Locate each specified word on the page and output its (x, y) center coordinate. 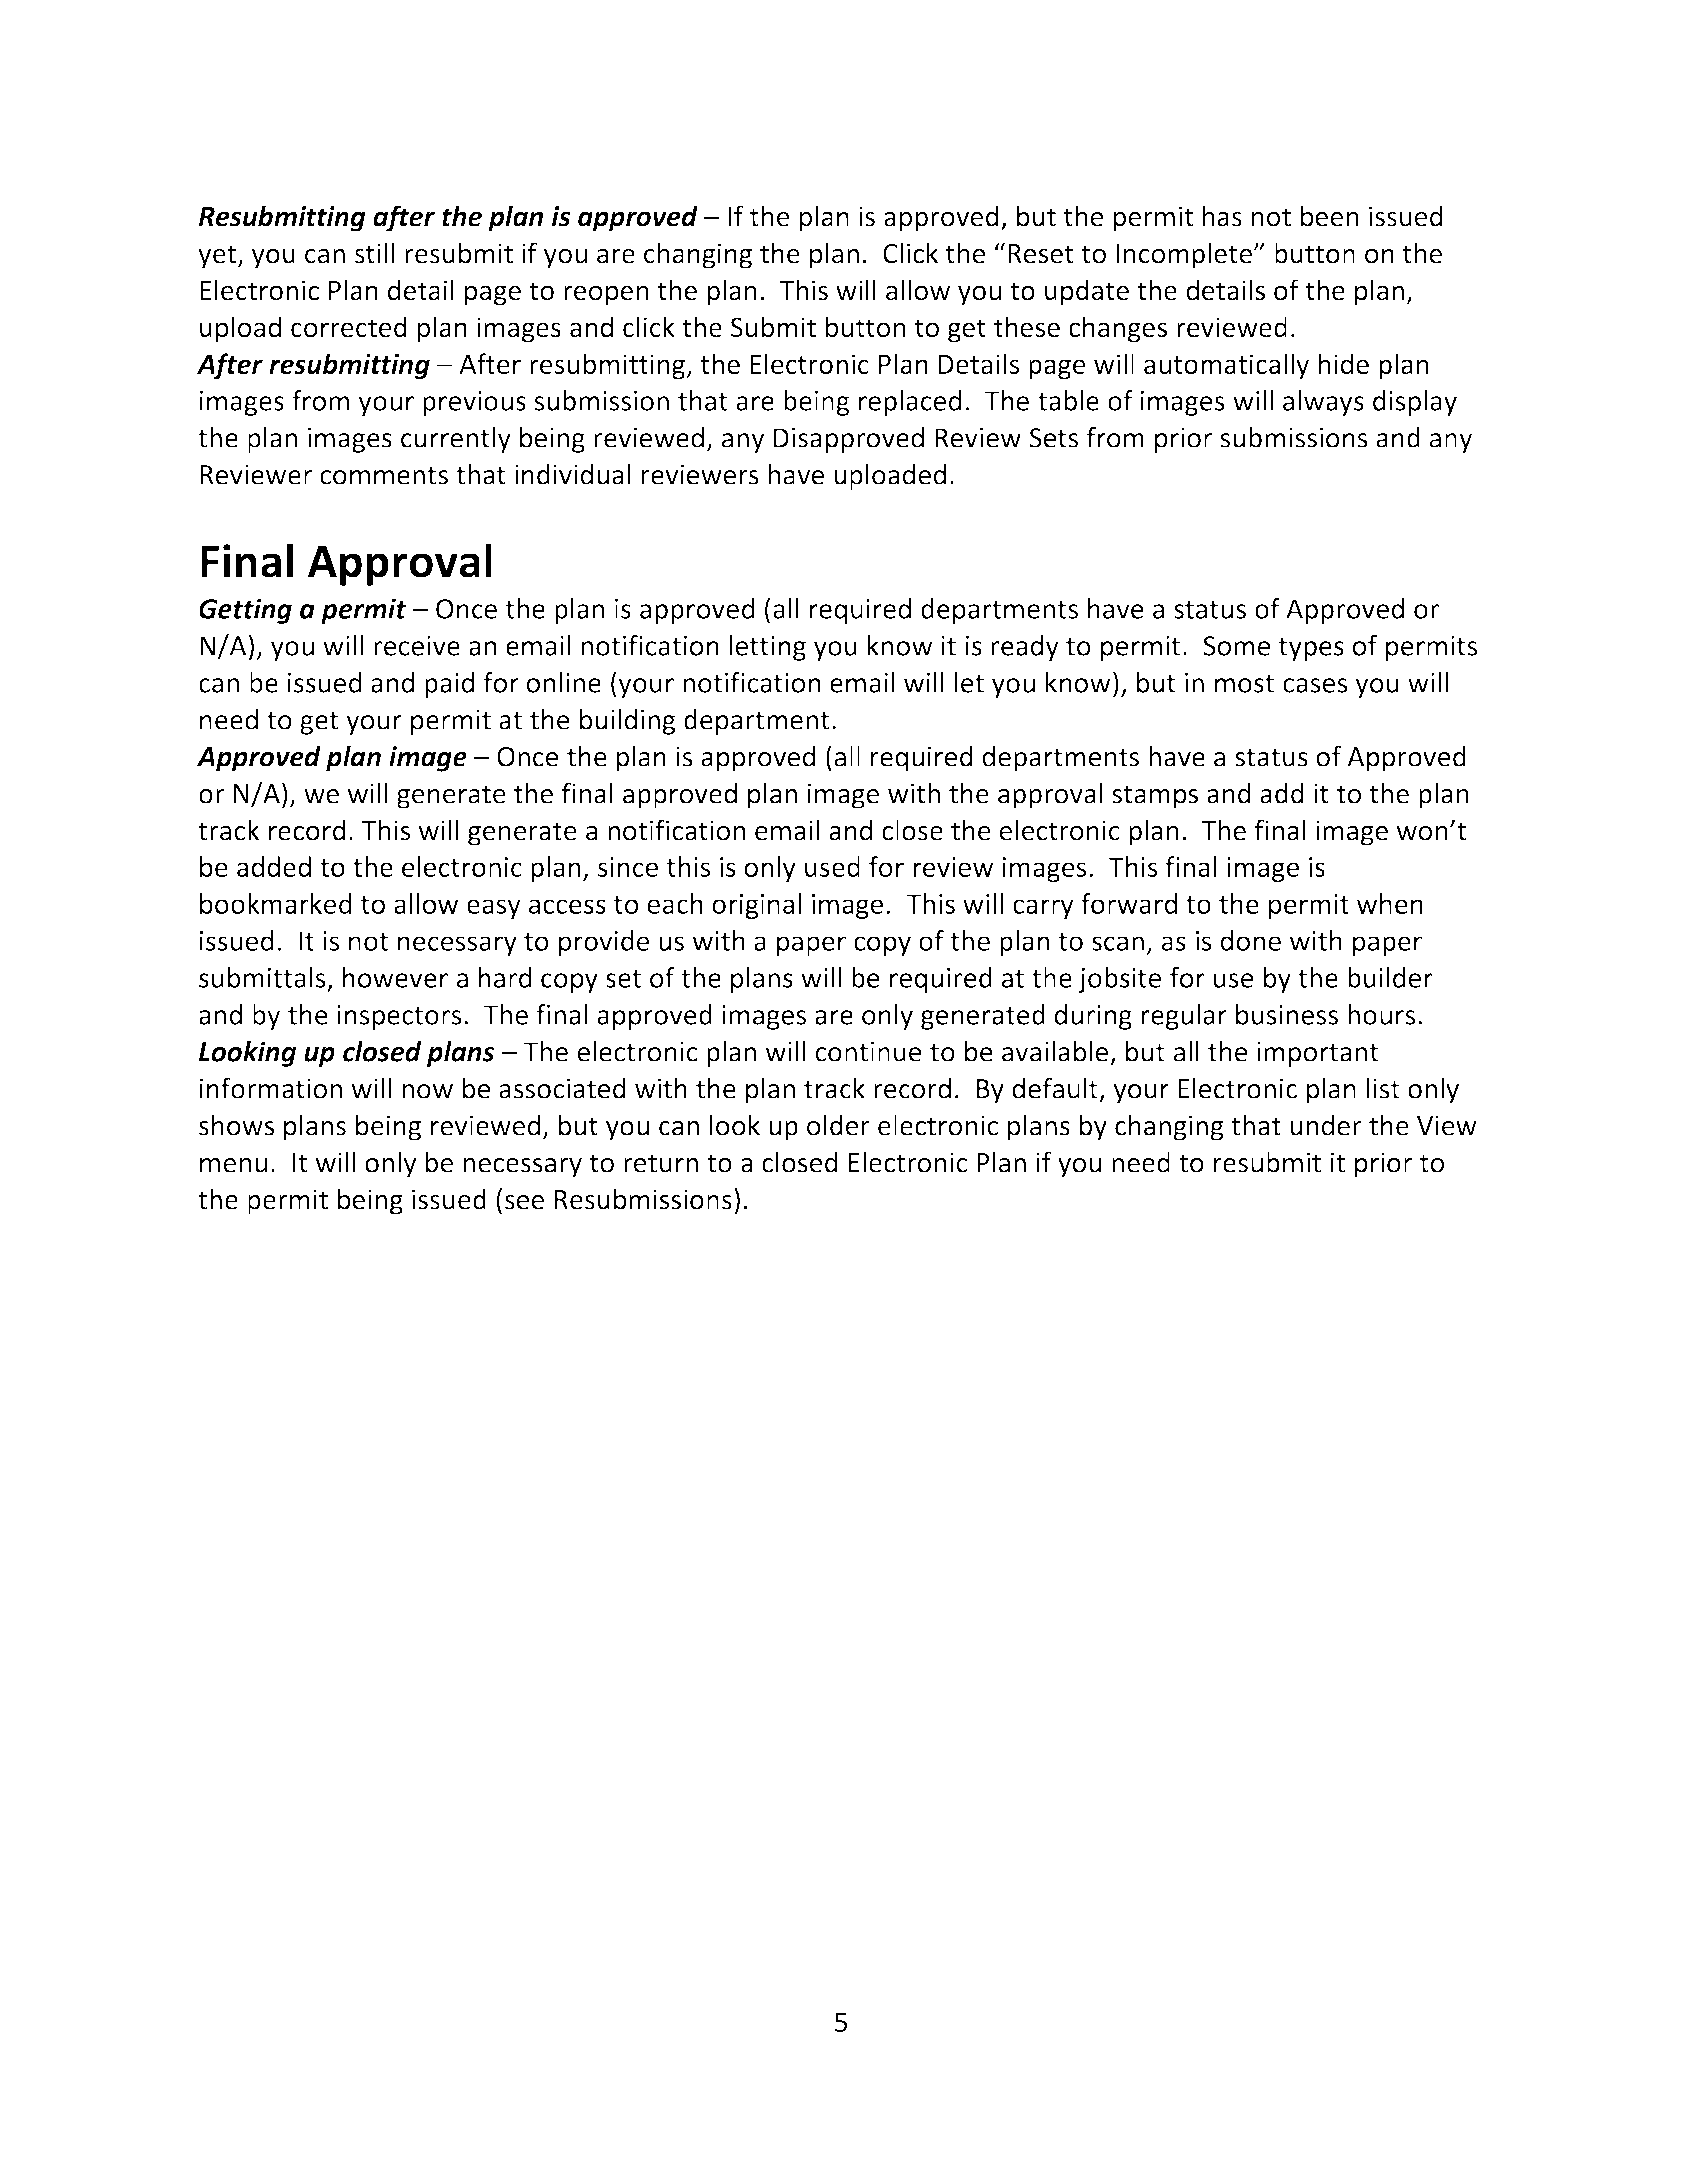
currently (456, 440)
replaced (910, 403)
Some (1236, 646)
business (1287, 1014)
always (1323, 403)
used (832, 866)
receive (417, 646)
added (274, 866)
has (1222, 216)
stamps (1155, 797)
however (395, 977)
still (374, 253)
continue (868, 1052)
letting (767, 648)
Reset (1041, 254)
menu (233, 1165)
